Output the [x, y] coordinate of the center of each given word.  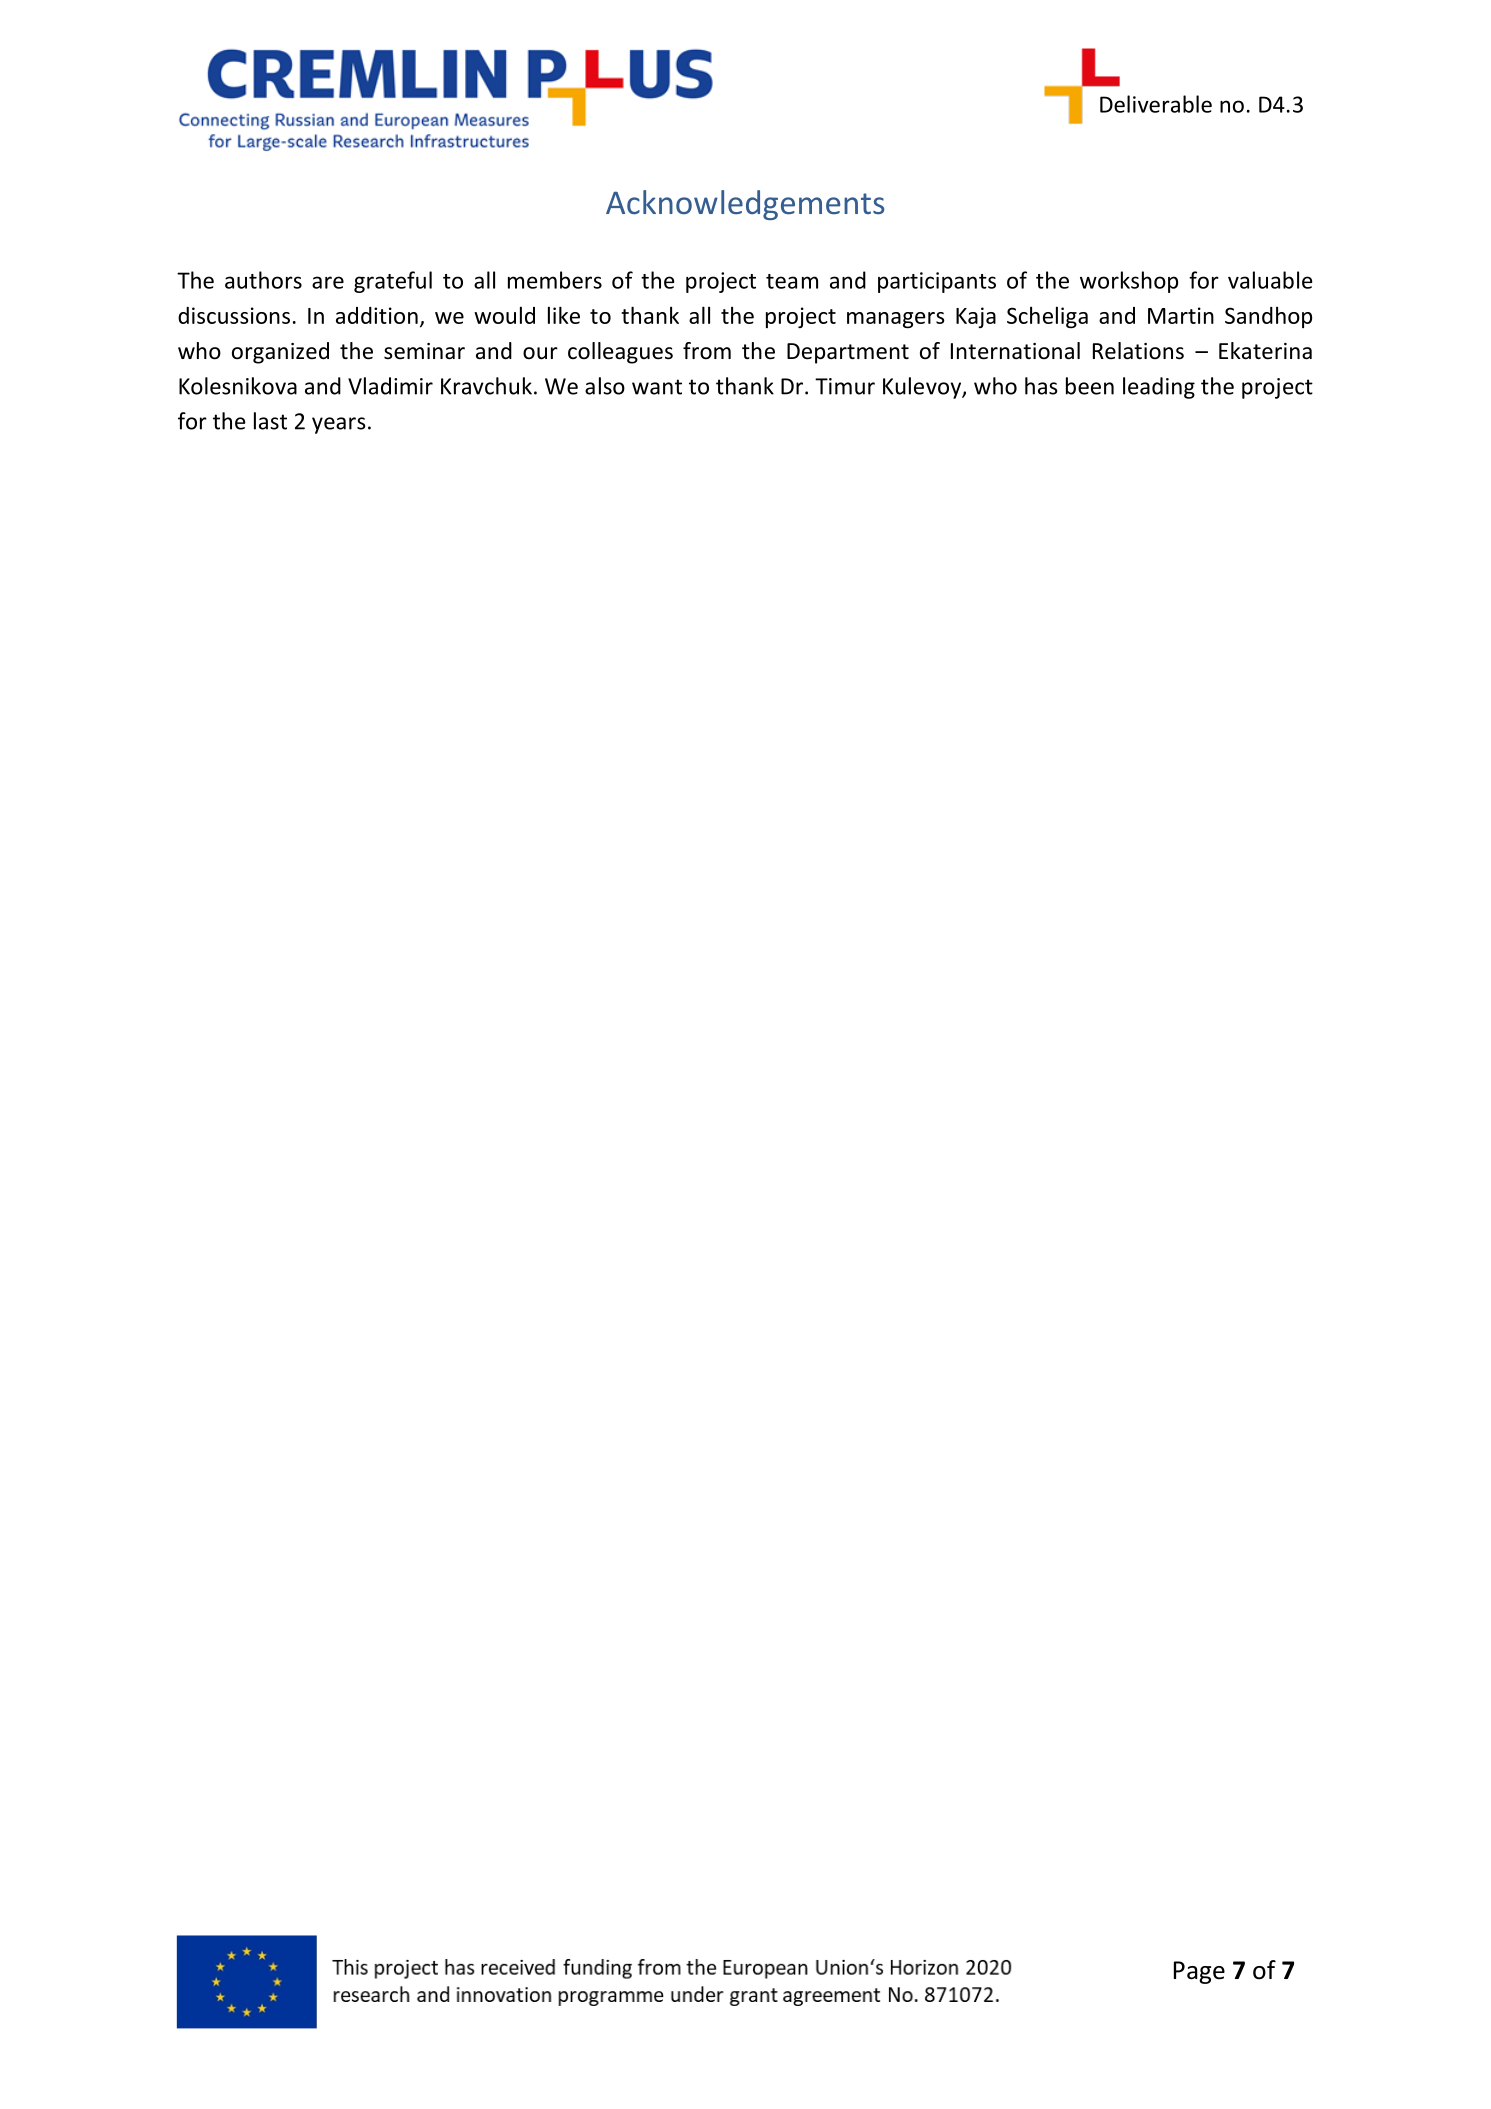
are [328, 282]
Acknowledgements [745, 205]
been [1090, 386]
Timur [845, 386]
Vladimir [390, 386]
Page [1199, 1972]
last [270, 421]
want [657, 387]
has [1041, 386]
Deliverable [1156, 104]
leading [1159, 388]
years [338, 425]
